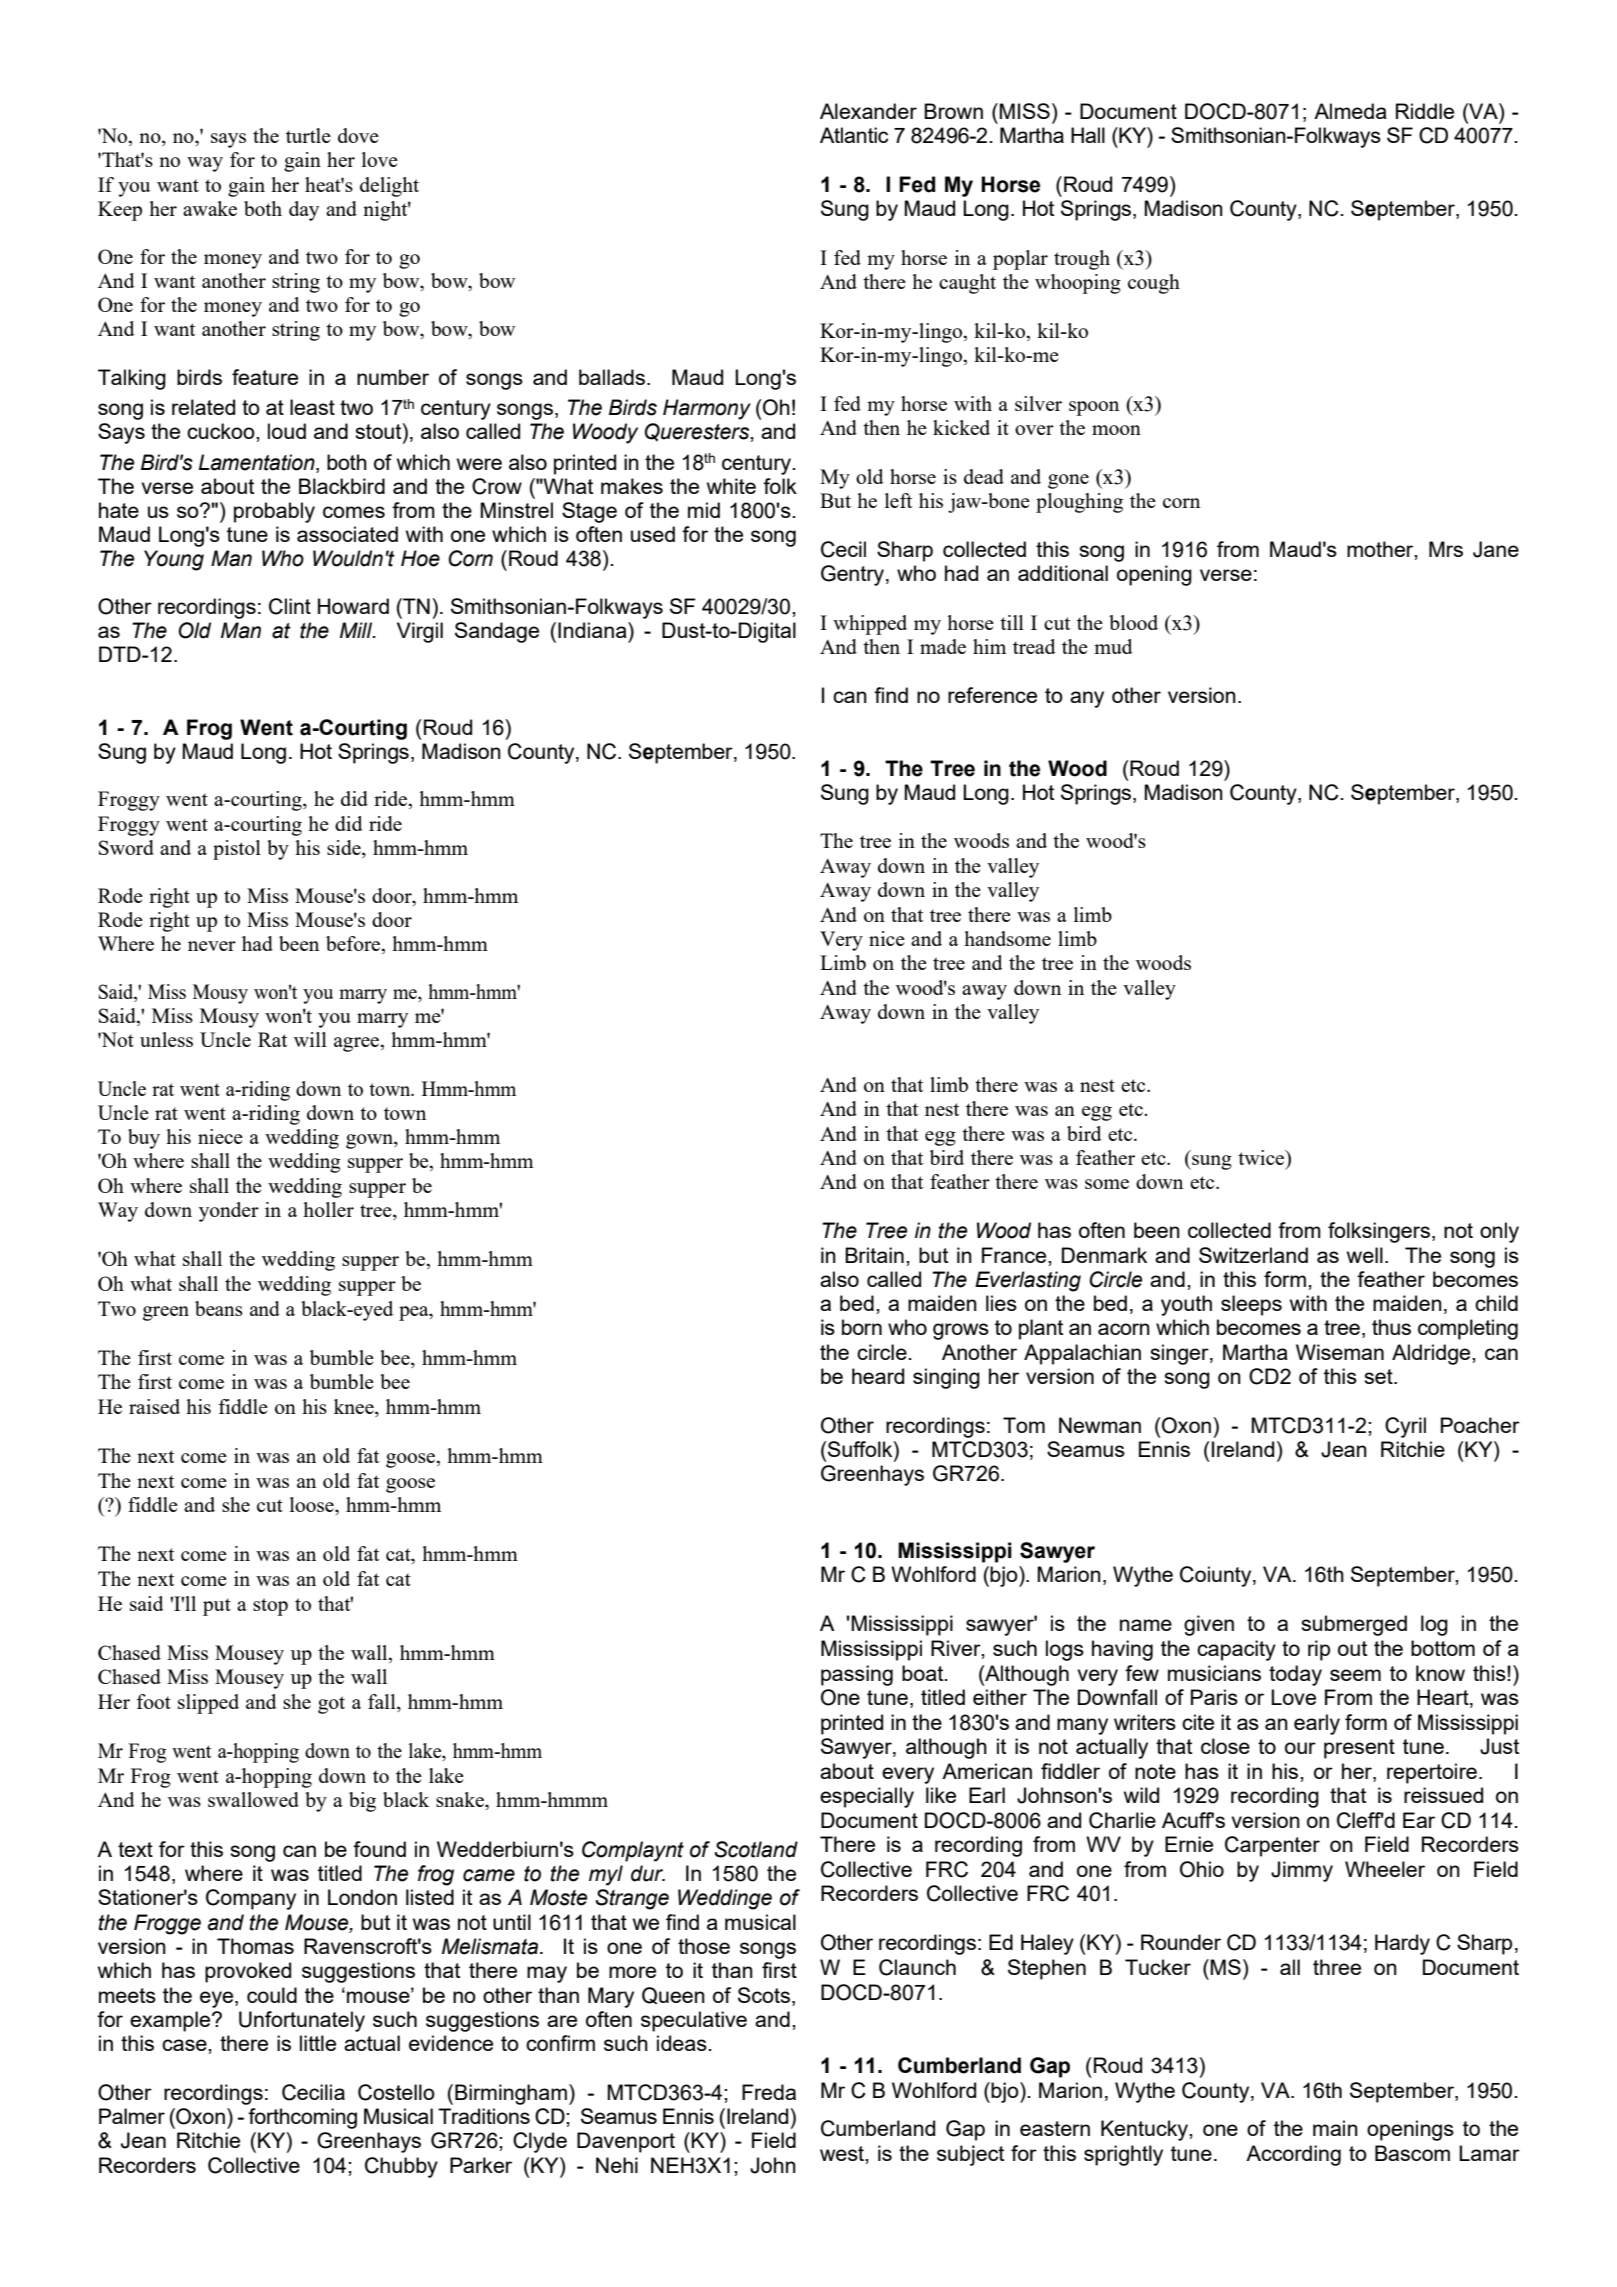  Describe the element at coordinates (854, 135) in the screenshot. I see `Atlantic` at that location.
